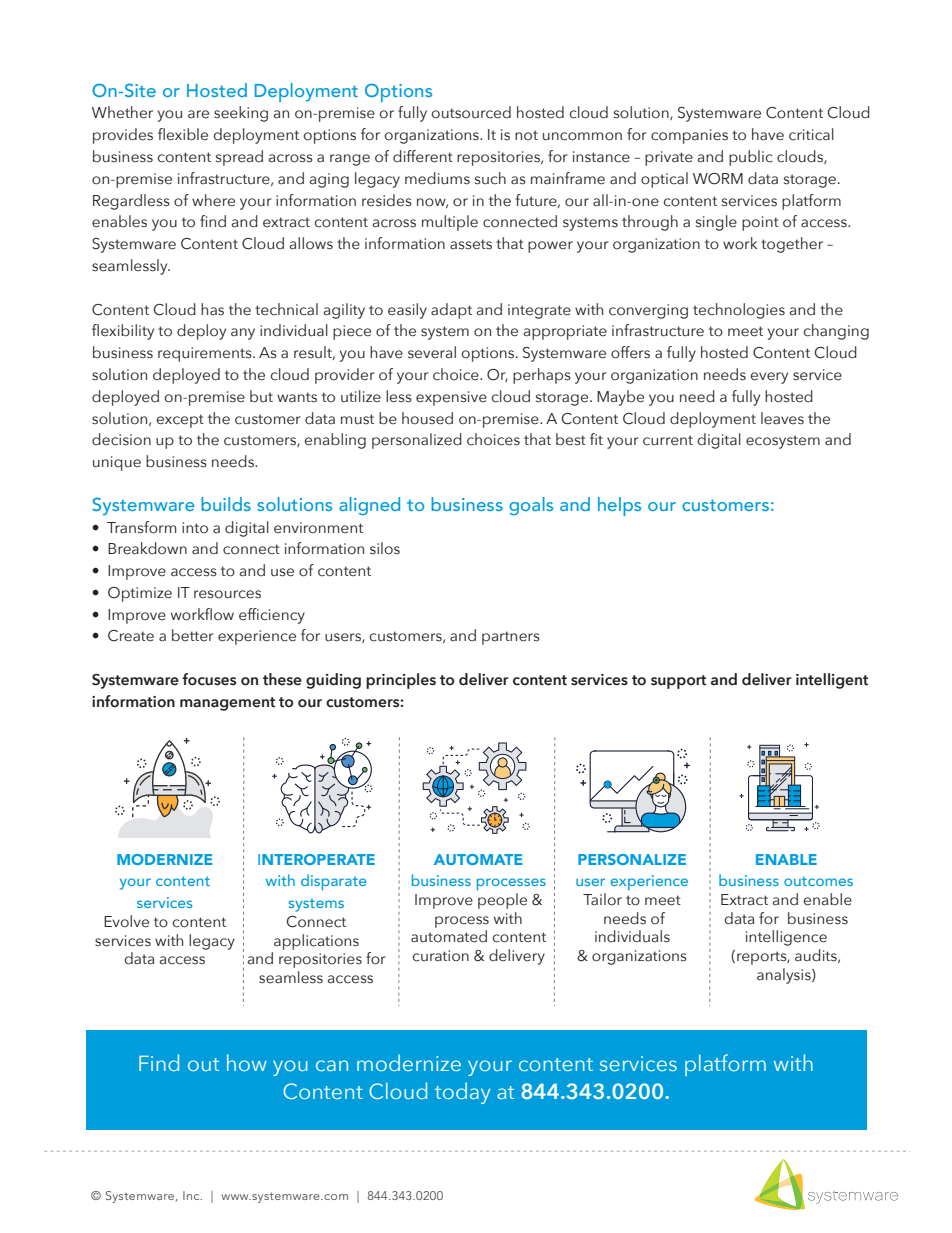 The width and height of the screenshot is (952, 1233). I want to click on how, so click(247, 1062).
